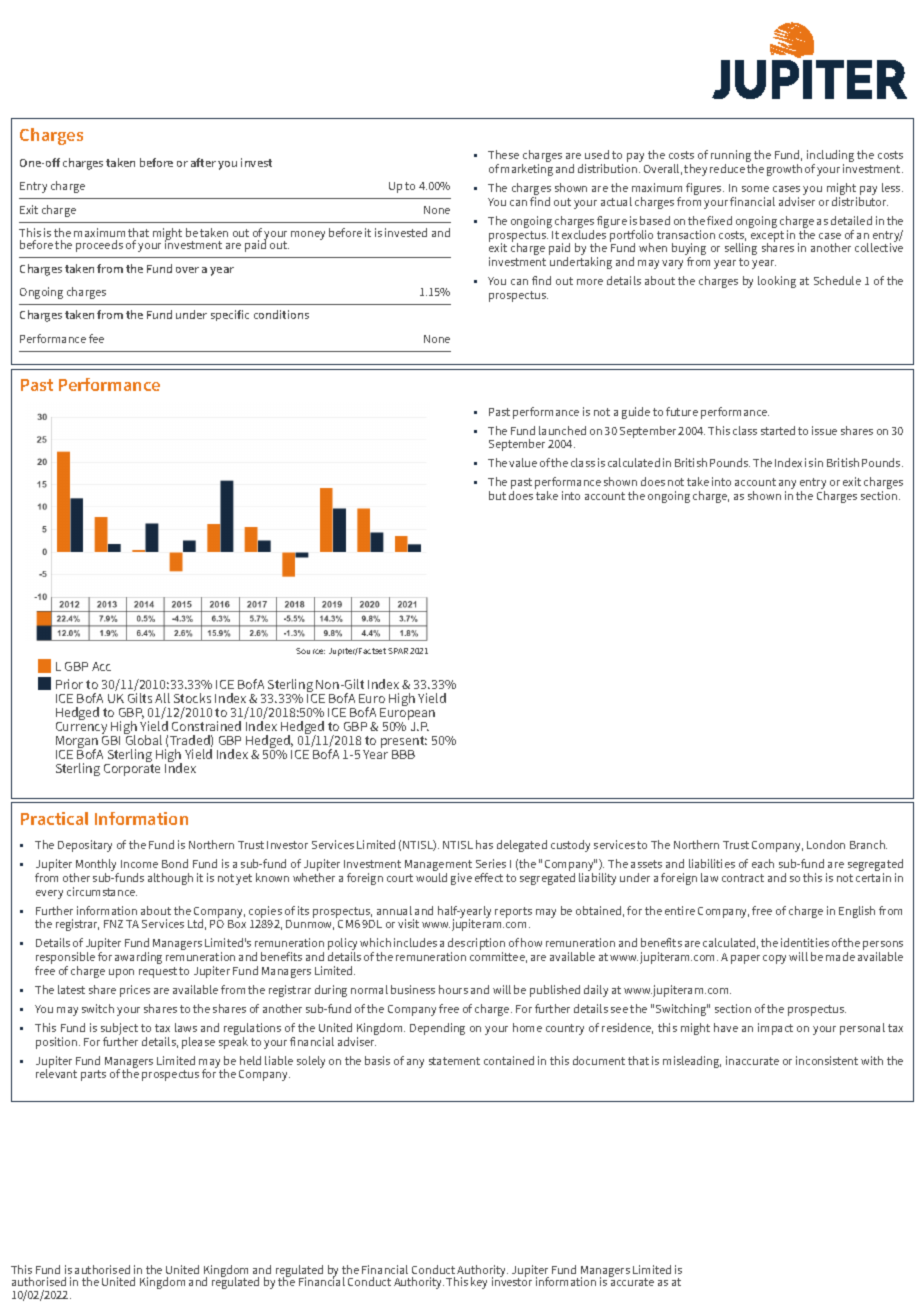 The width and height of the screenshot is (924, 1308). What do you see at coordinates (143, 739) in the screenshot?
I see `Global` at bounding box center [143, 739].
